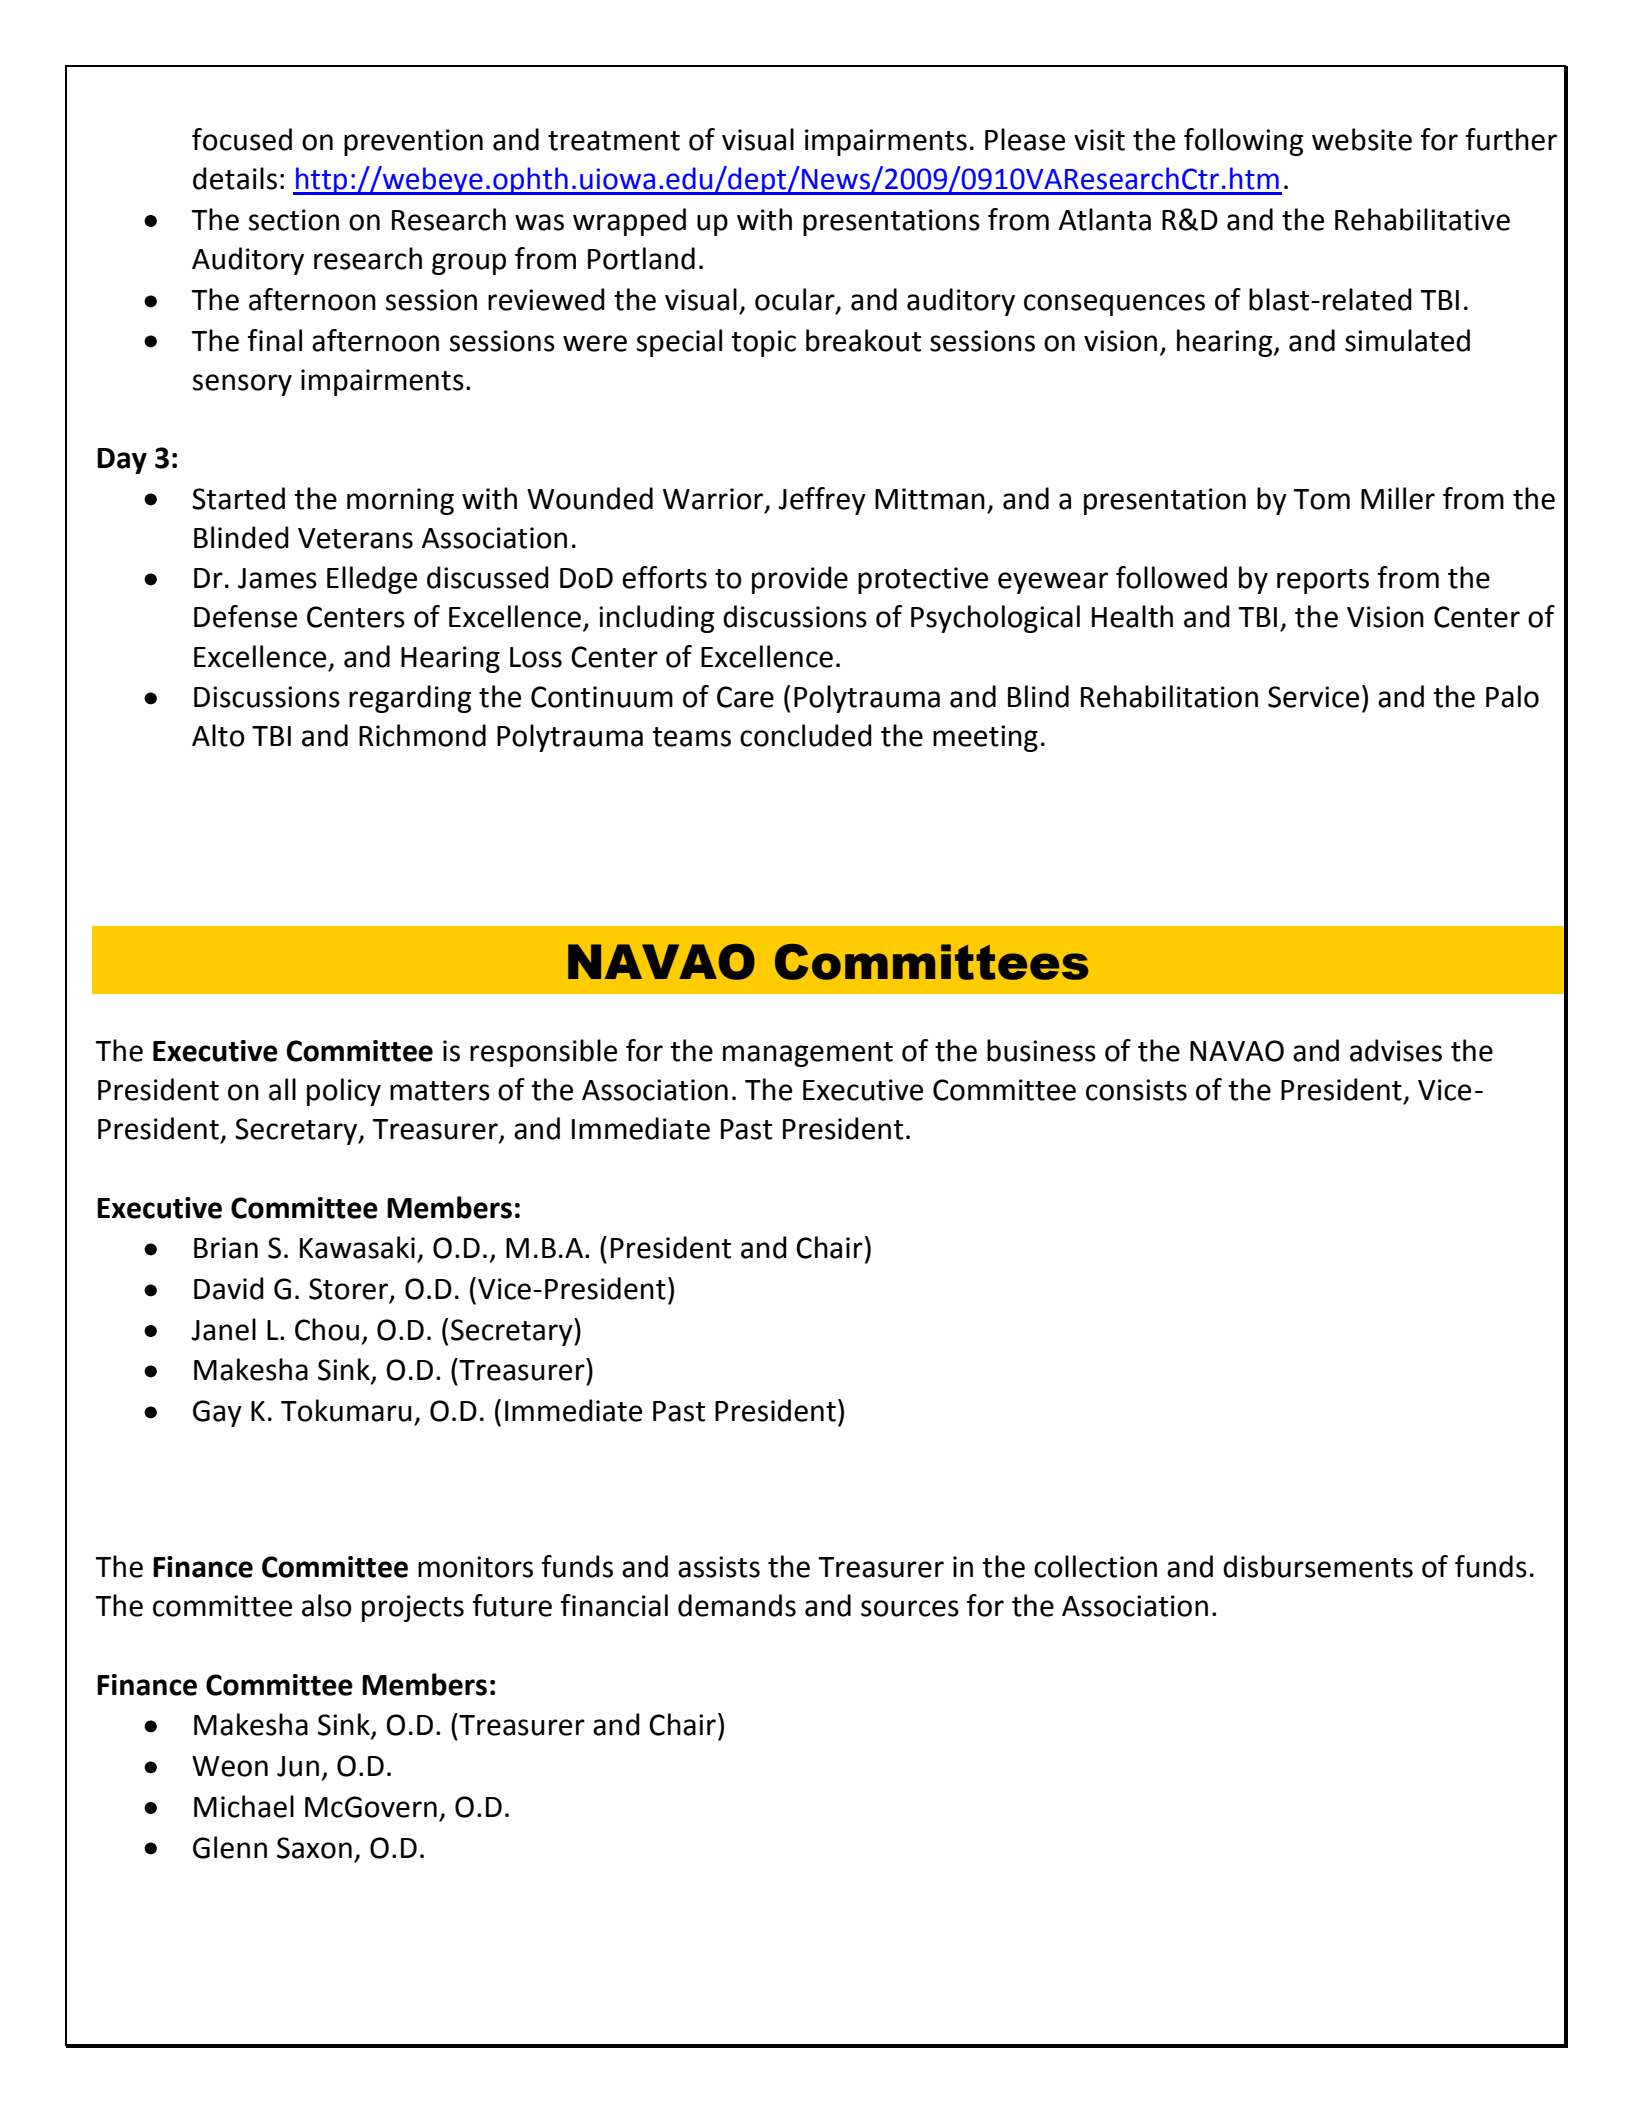 The height and width of the screenshot is (2111, 1631). I want to click on Brian, so click(226, 1248).
